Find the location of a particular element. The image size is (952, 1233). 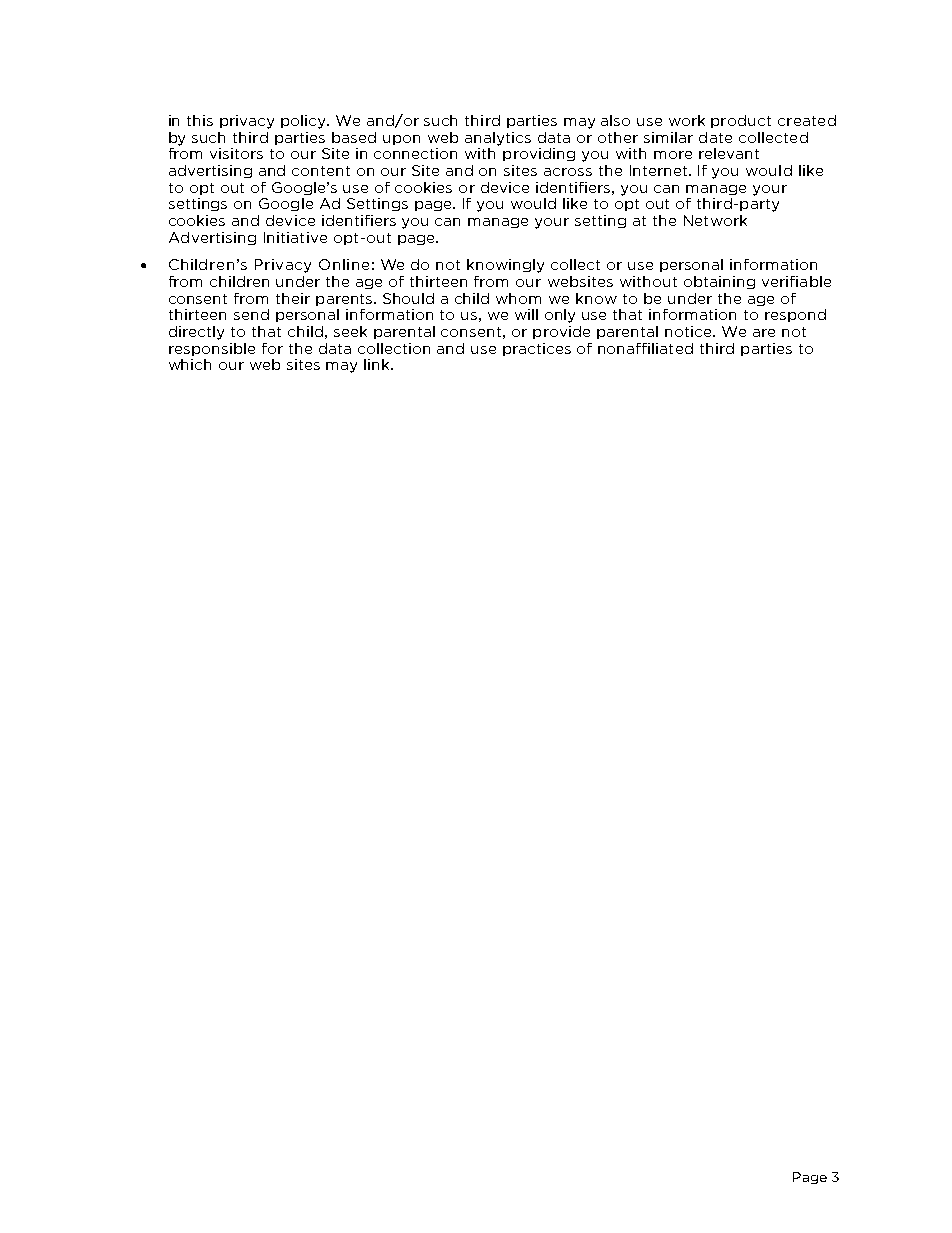

obtaining is located at coordinates (719, 282).
